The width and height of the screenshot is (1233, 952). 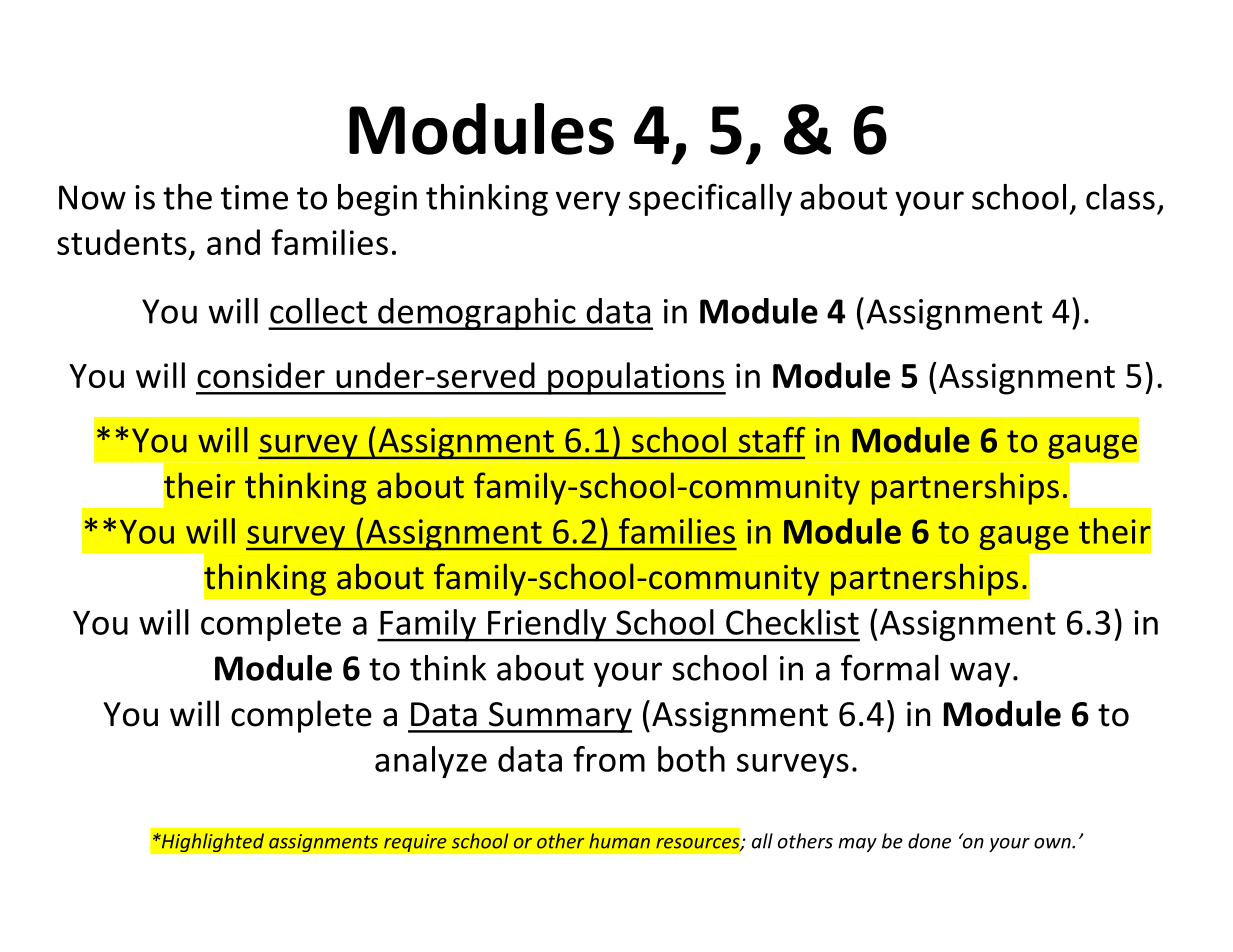 What do you see at coordinates (261, 375) in the screenshot?
I see `consider` at bounding box center [261, 375].
